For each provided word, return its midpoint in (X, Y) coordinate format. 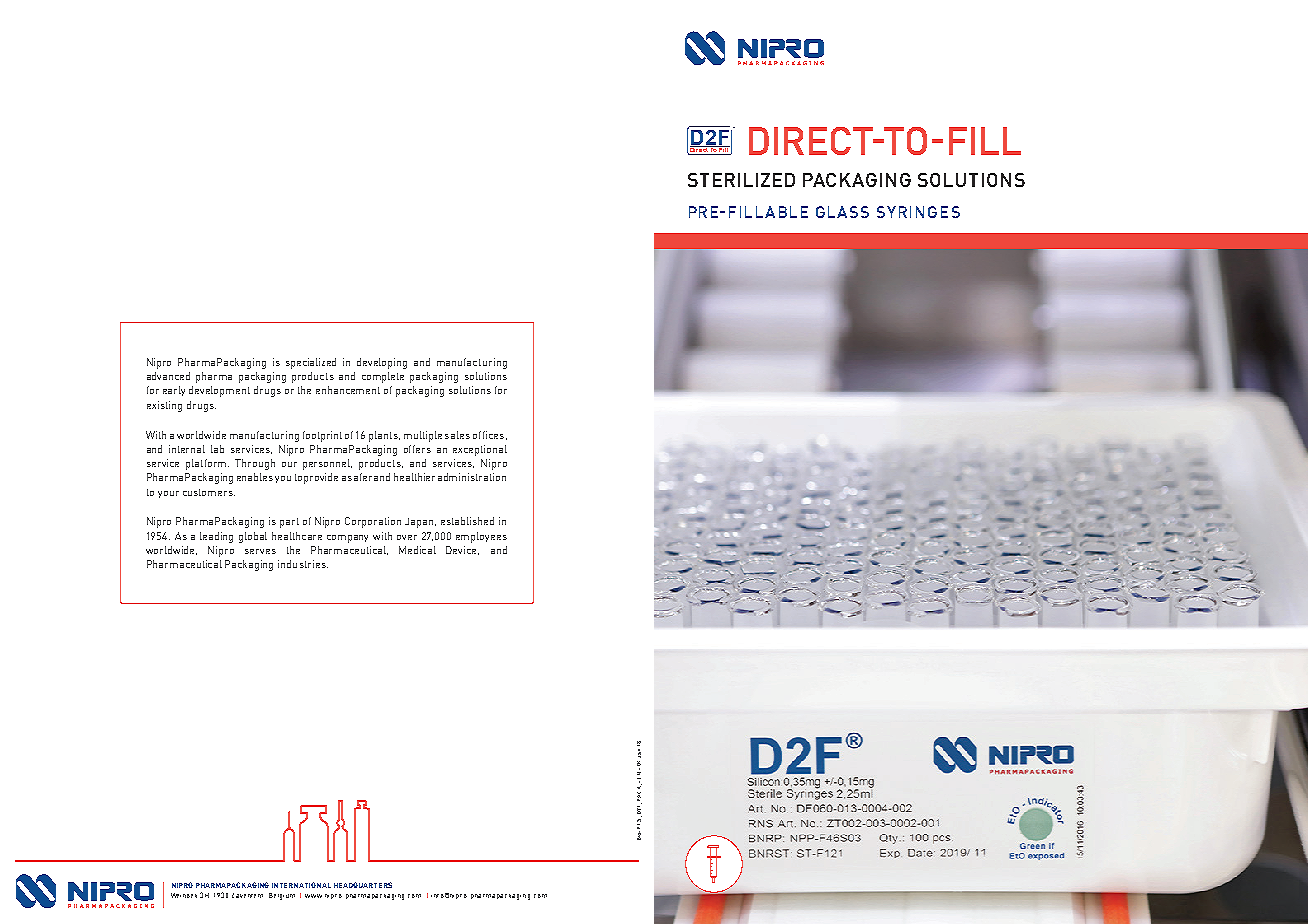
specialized (311, 363)
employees (481, 537)
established (467, 521)
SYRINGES (918, 212)
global (253, 537)
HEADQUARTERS (363, 885)
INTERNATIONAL (301, 885)
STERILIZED (741, 180)
